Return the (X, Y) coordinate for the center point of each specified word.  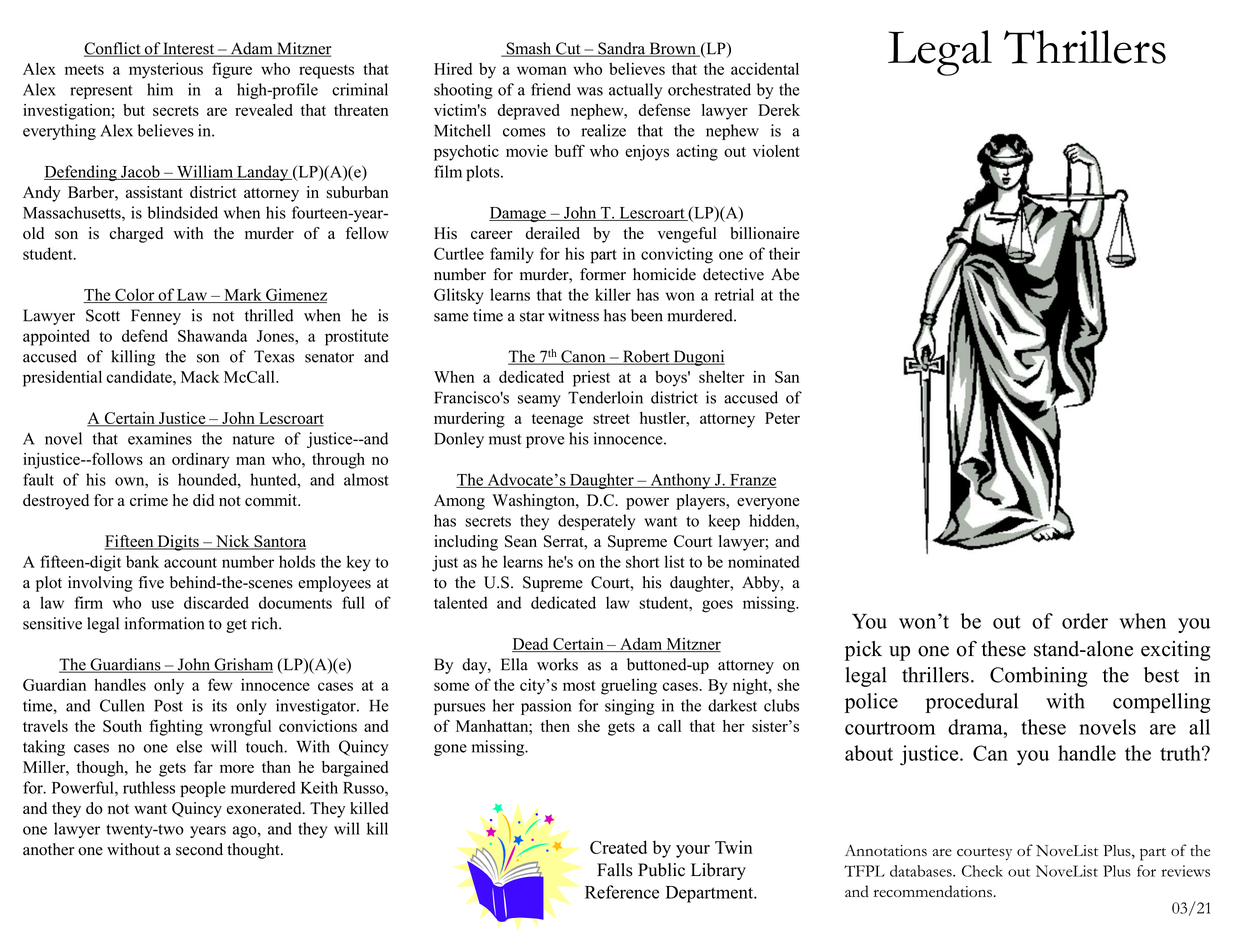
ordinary (201, 461)
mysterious (166, 70)
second (199, 849)
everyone (768, 504)
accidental (765, 68)
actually (635, 91)
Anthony (680, 481)
